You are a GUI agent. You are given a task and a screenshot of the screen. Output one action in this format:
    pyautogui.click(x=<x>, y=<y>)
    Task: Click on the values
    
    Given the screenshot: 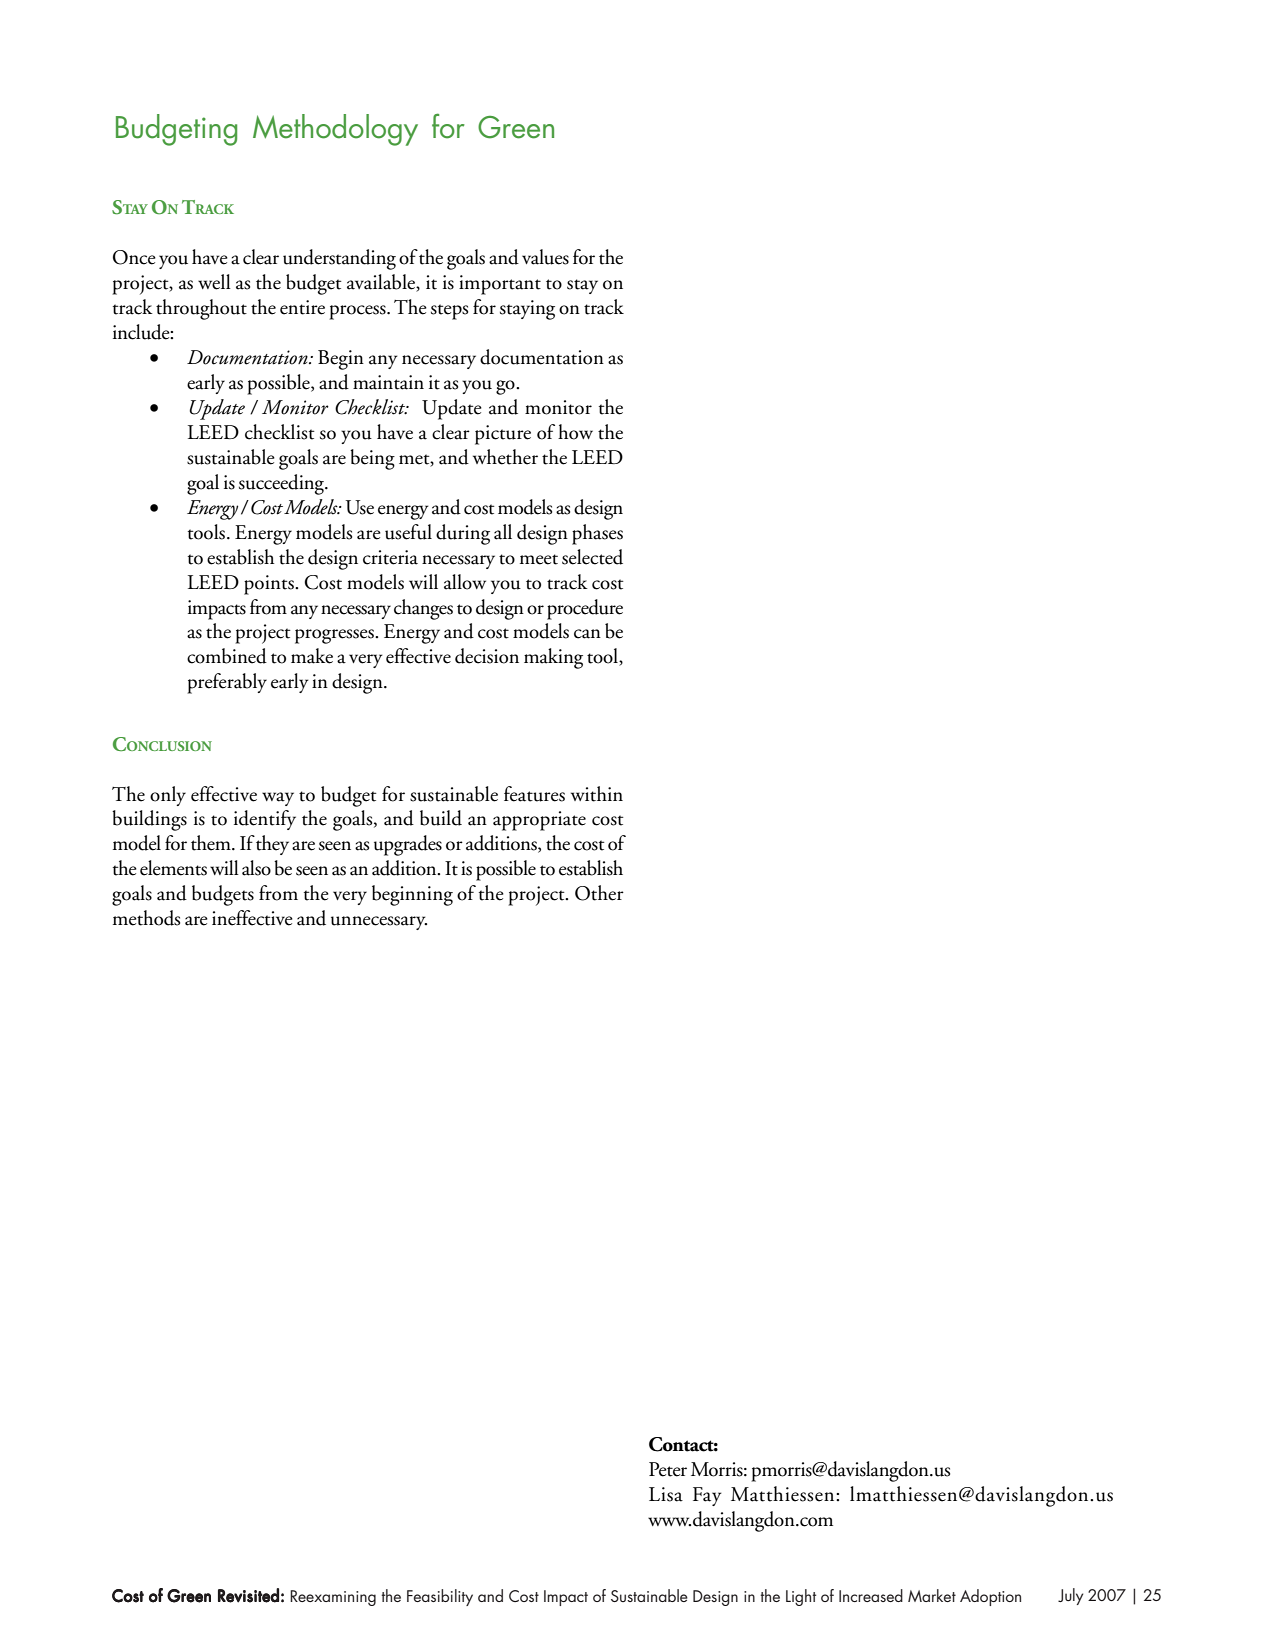 What is the action you would take?
    pyautogui.click(x=545, y=257)
